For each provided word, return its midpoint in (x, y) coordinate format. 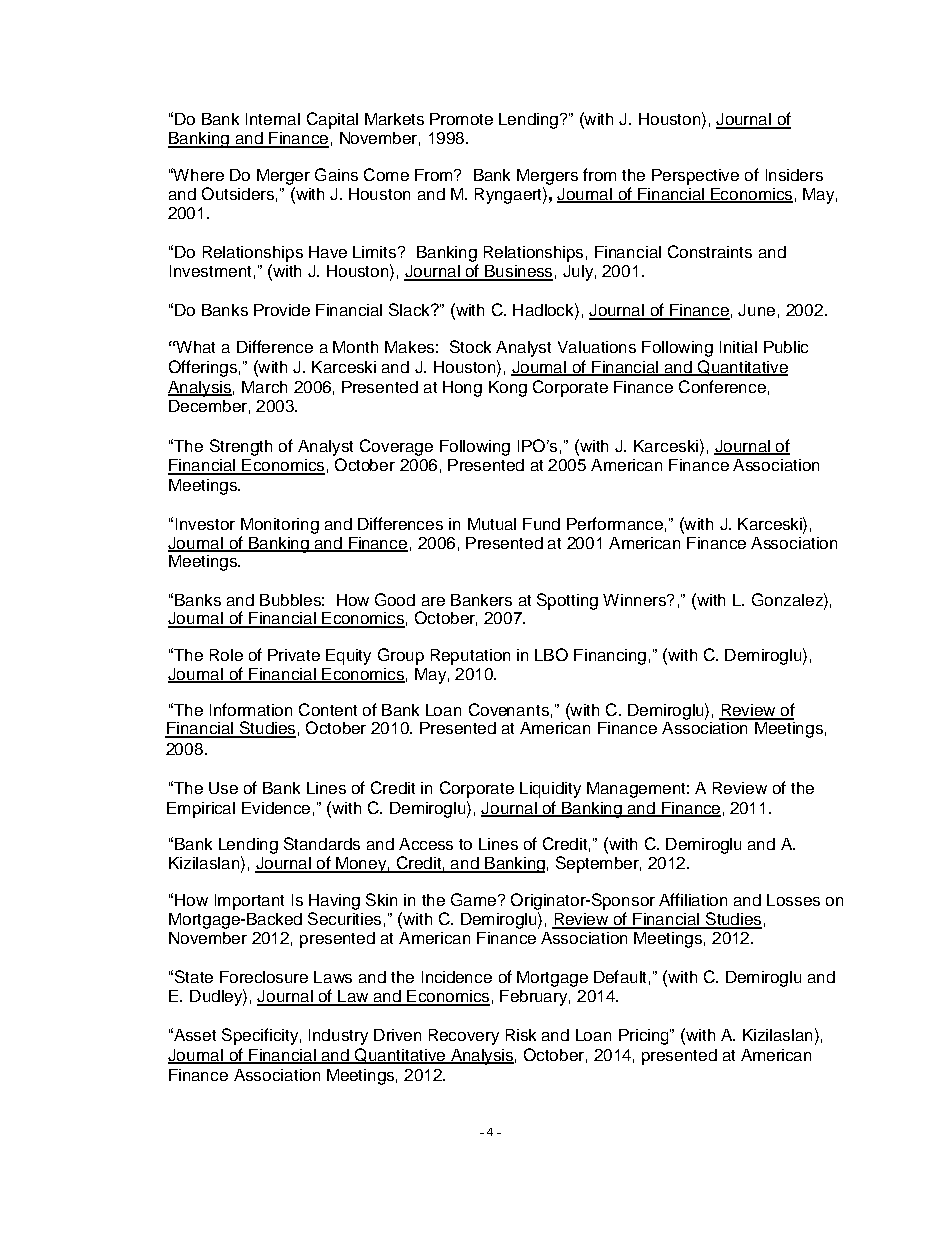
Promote (461, 119)
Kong (508, 389)
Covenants (509, 709)
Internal (273, 119)
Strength (241, 447)
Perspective (695, 177)
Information (251, 709)
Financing (610, 657)
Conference (722, 386)
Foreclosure (264, 977)
